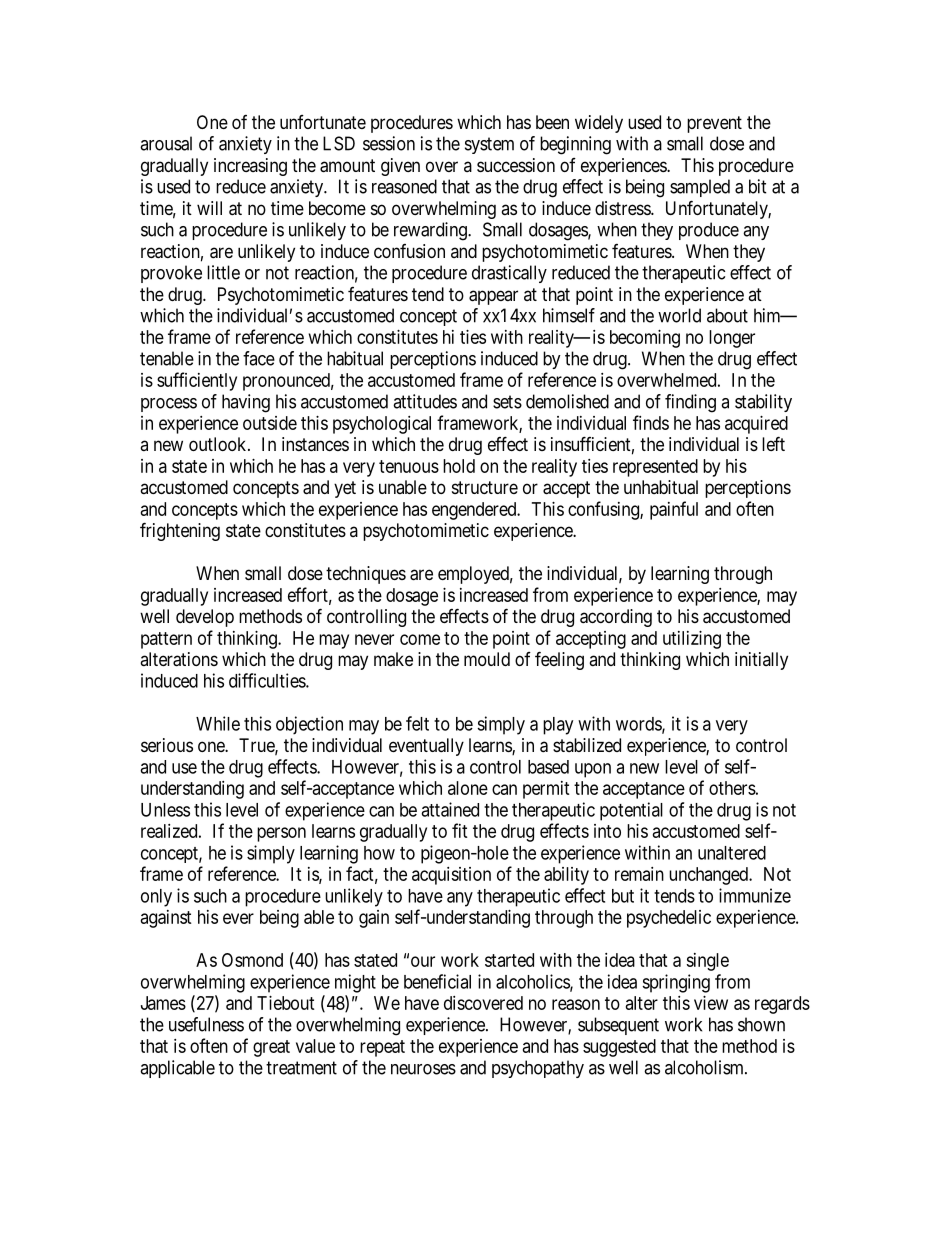 The width and height of the screenshot is (952, 1233). I want to click on about, so click(727, 315).
